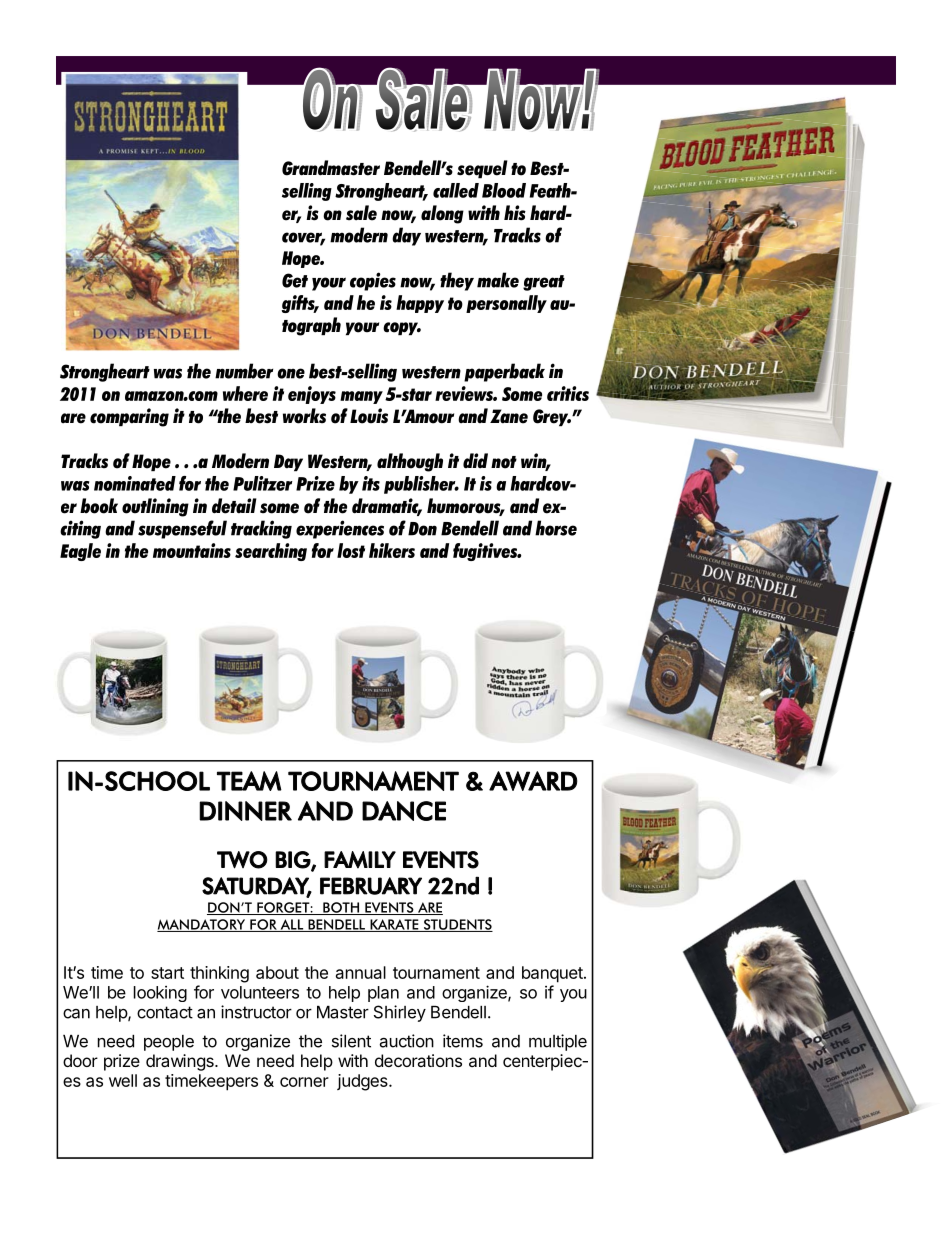 This document has height=1233, width=952. What do you see at coordinates (192, 550) in the document?
I see `mountains` at bounding box center [192, 550].
